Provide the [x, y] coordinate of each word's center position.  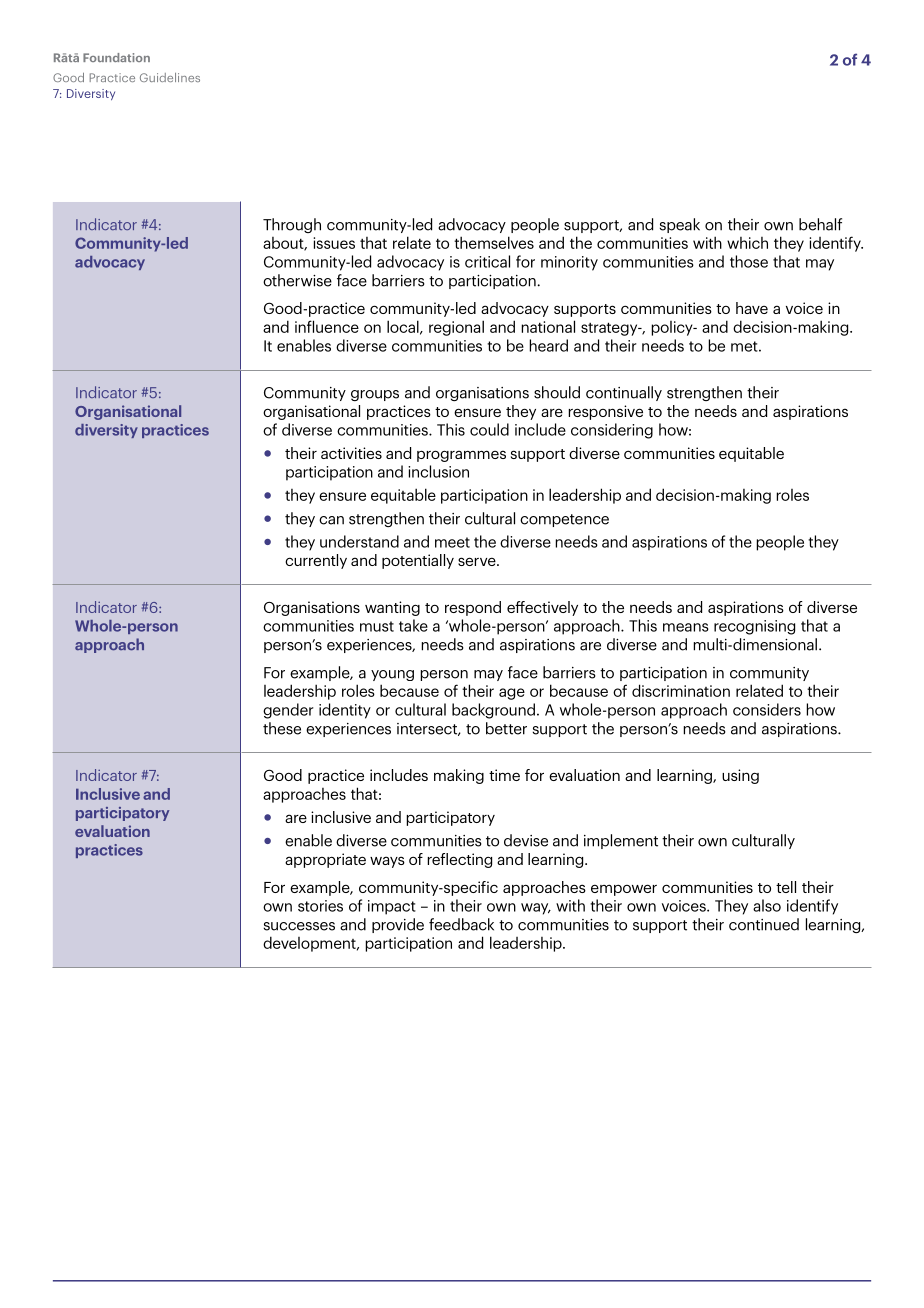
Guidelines [170, 77]
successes [299, 926]
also [767, 905]
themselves [494, 242]
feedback [461, 924]
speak [680, 225]
